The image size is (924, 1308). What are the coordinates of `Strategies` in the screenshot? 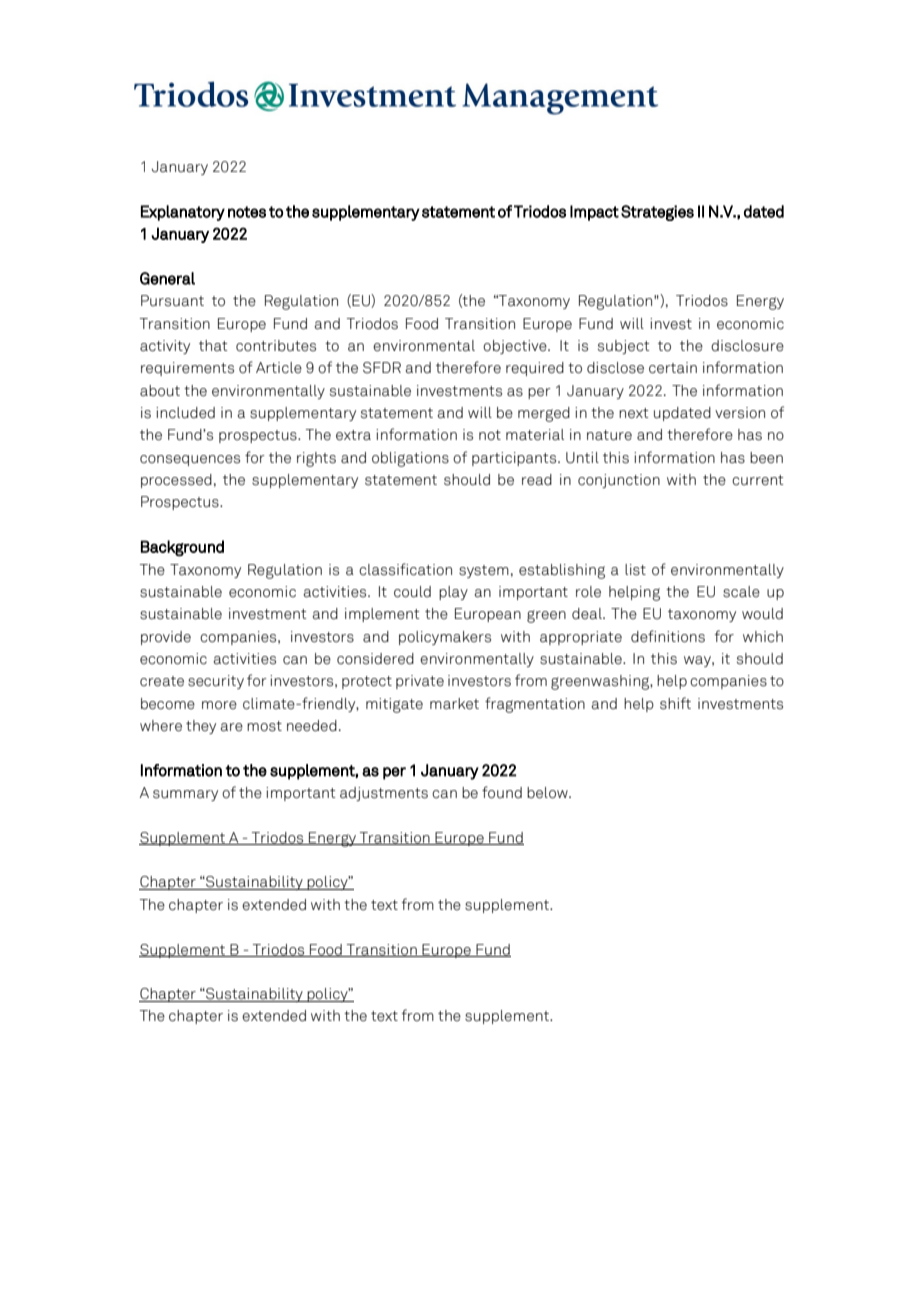 It's located at (657, 213).
